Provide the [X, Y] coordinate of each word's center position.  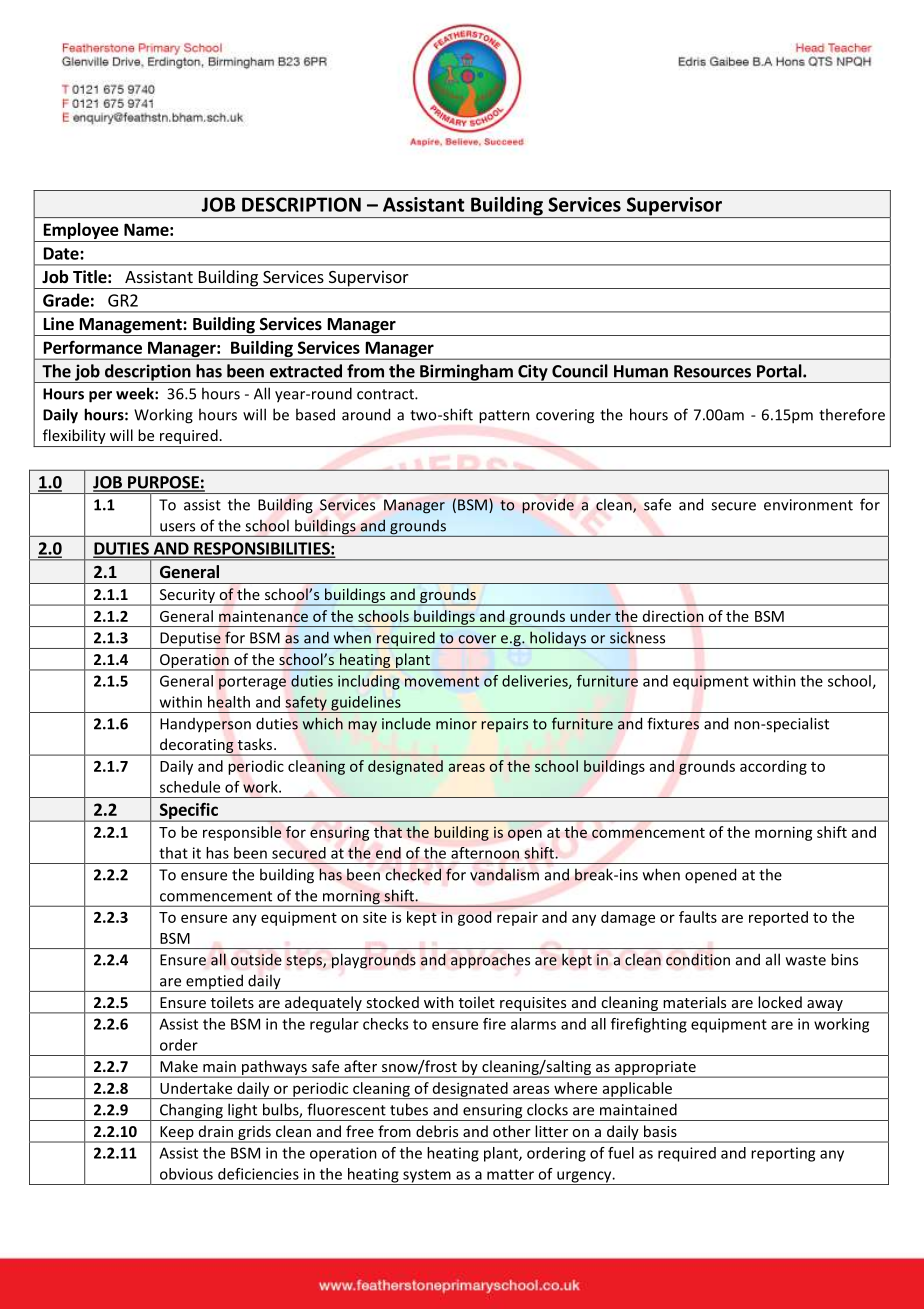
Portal [780, 371]
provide [548, 506]
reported [778, 918]
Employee [81, 232]
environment [808, 505]
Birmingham [466, 373]
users [177, 527]
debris [437, 1131]
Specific [188, 812]
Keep [177, 1134]
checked [413, 874]
